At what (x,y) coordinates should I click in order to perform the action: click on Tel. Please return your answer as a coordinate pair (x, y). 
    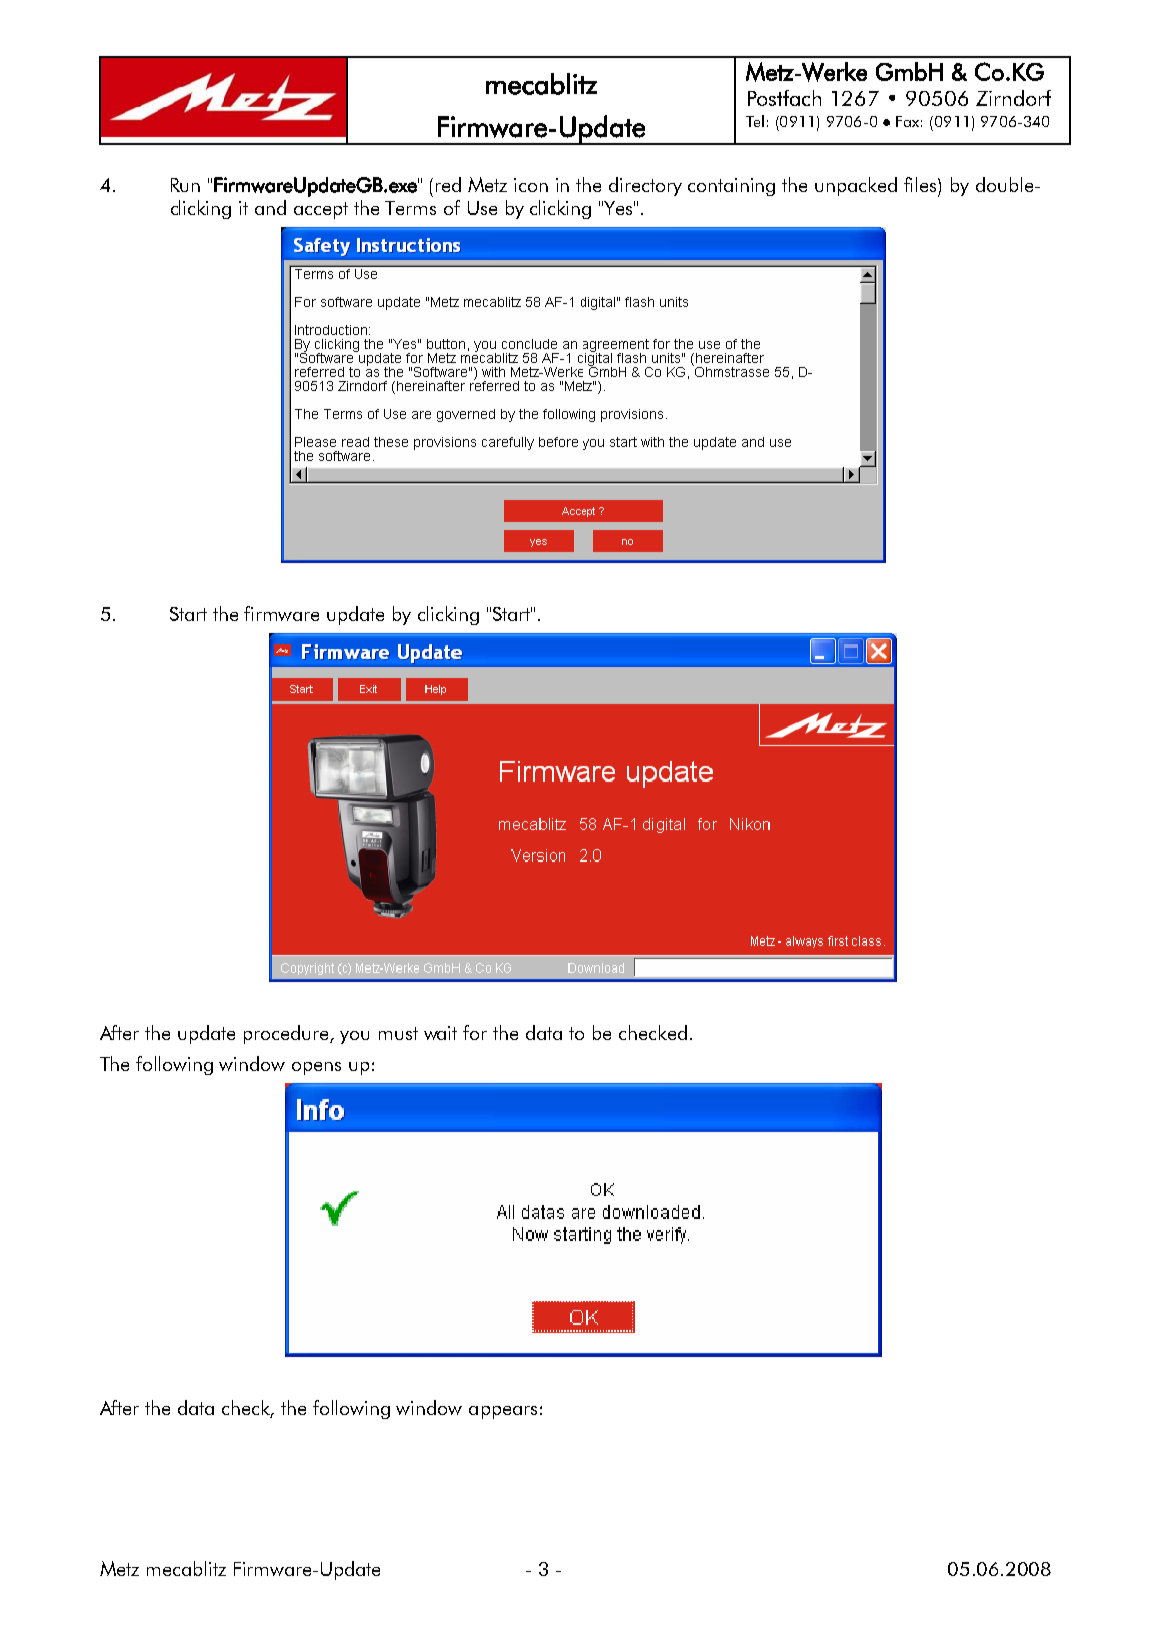
    Looking at the image, I should click on (755, 121).
